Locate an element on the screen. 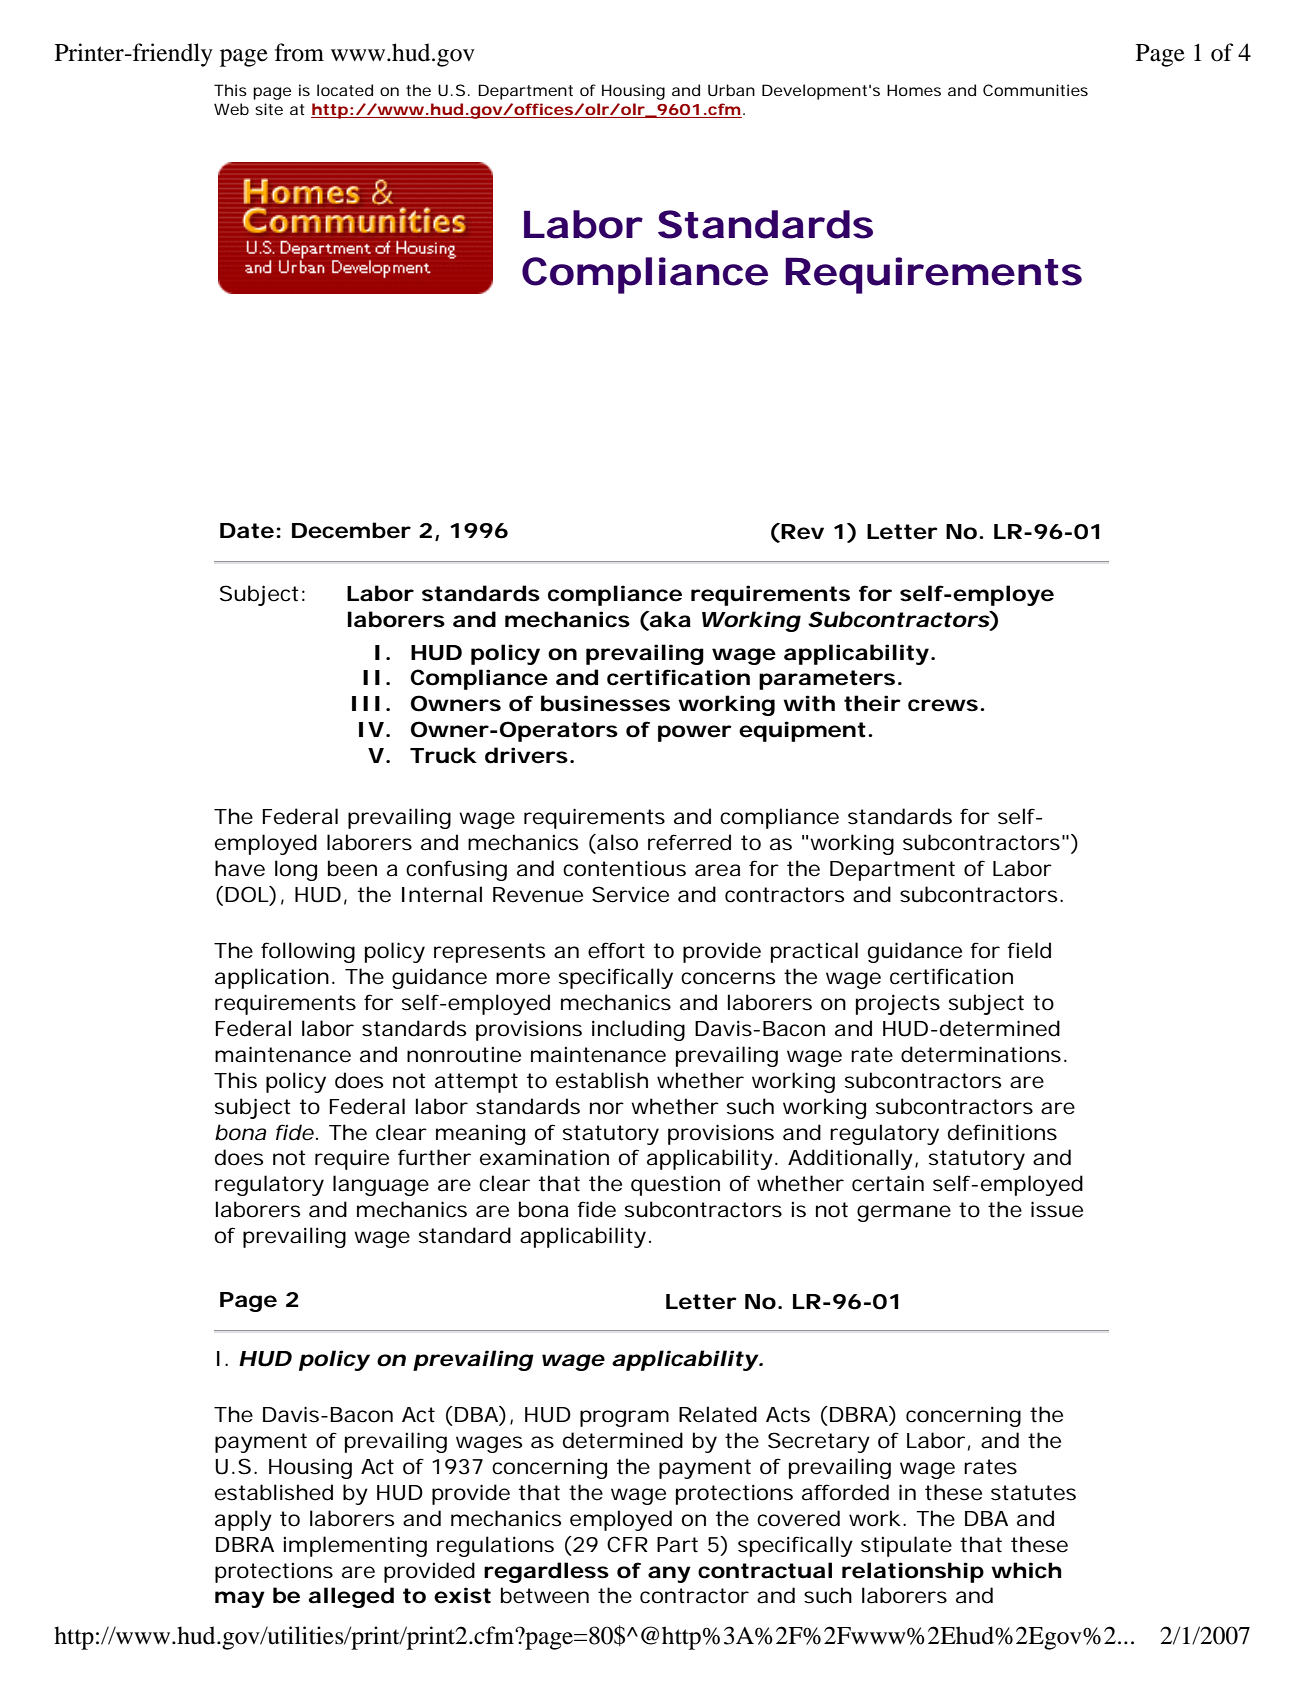 This screenshot has width=1304, height=1688. December is located at coordinates (351, 530).
